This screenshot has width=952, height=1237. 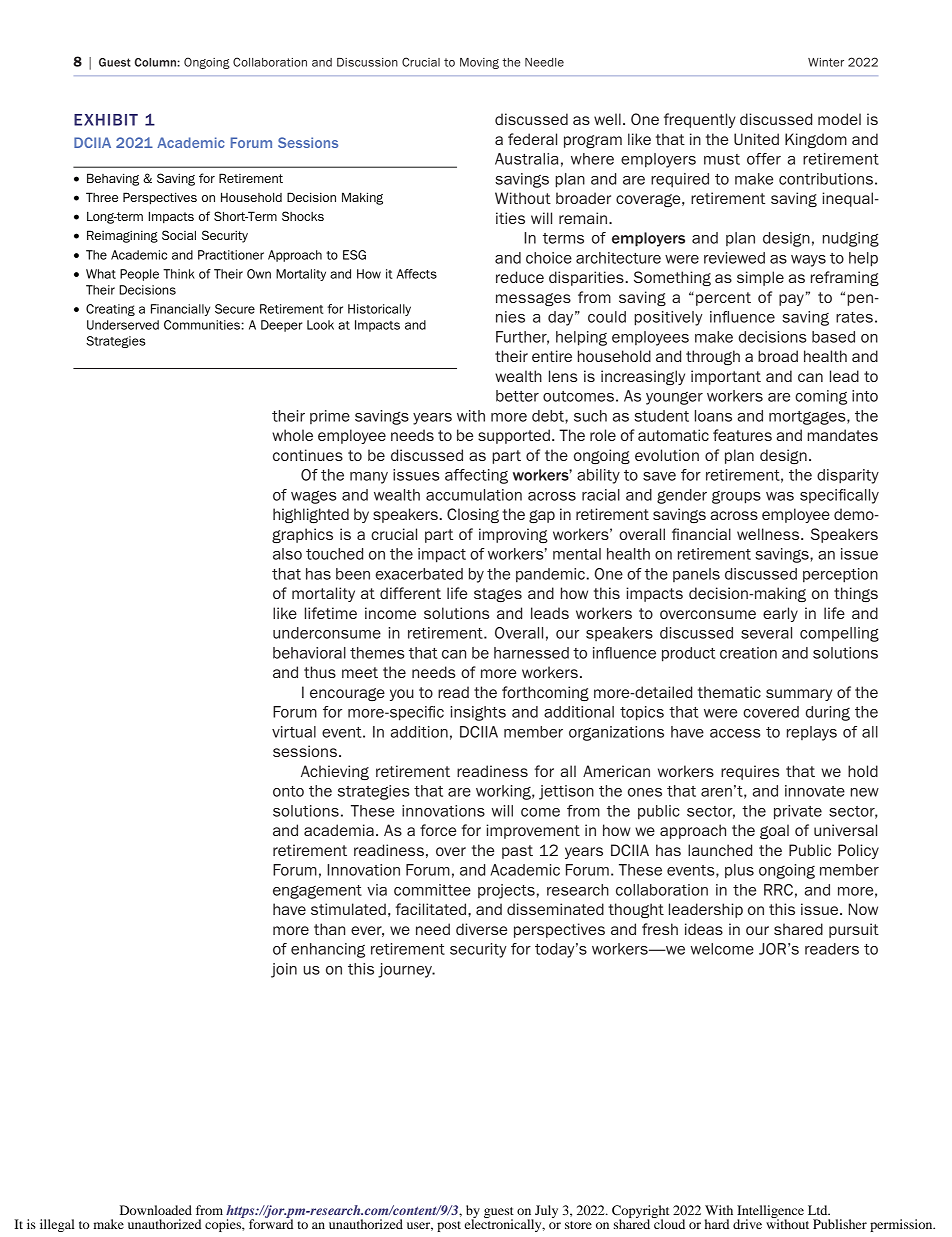 I want to click on Downloaded, so click(x=156, y=1210).
